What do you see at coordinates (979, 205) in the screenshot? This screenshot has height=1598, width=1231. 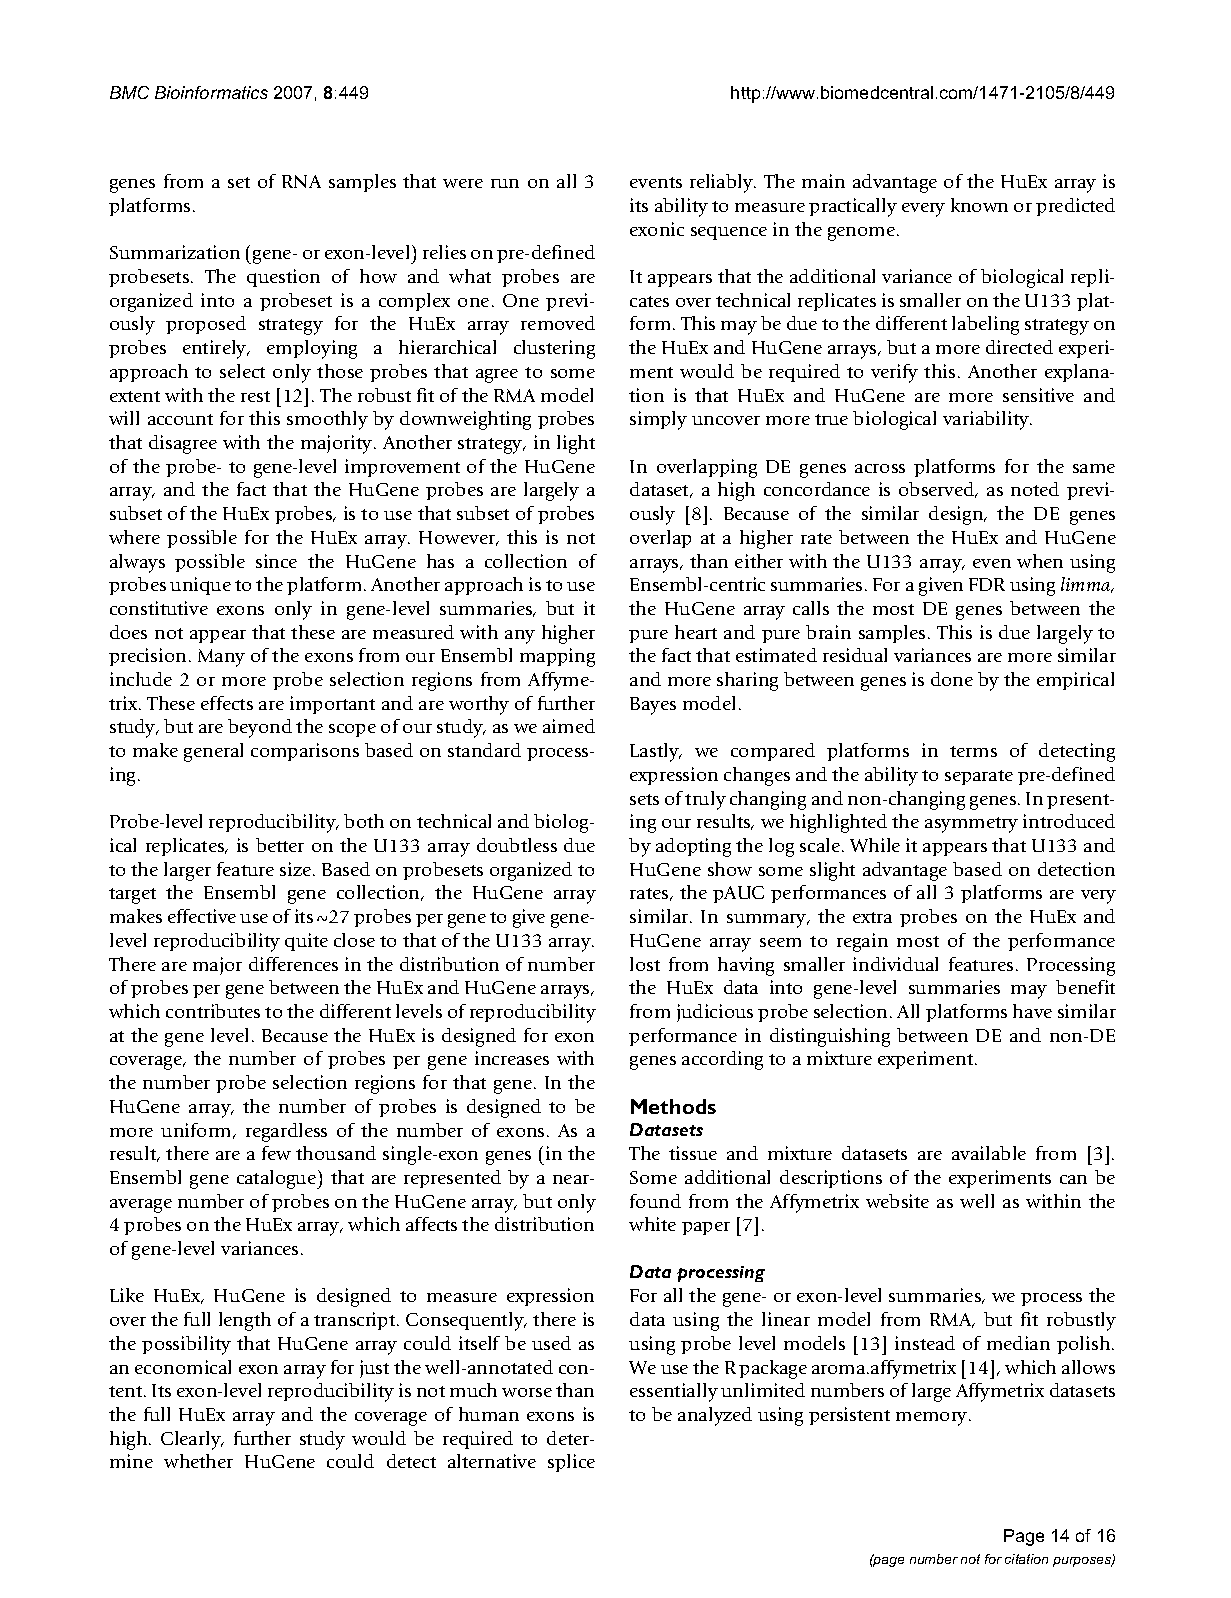 I see `known` at bounding box center [979, 205].
